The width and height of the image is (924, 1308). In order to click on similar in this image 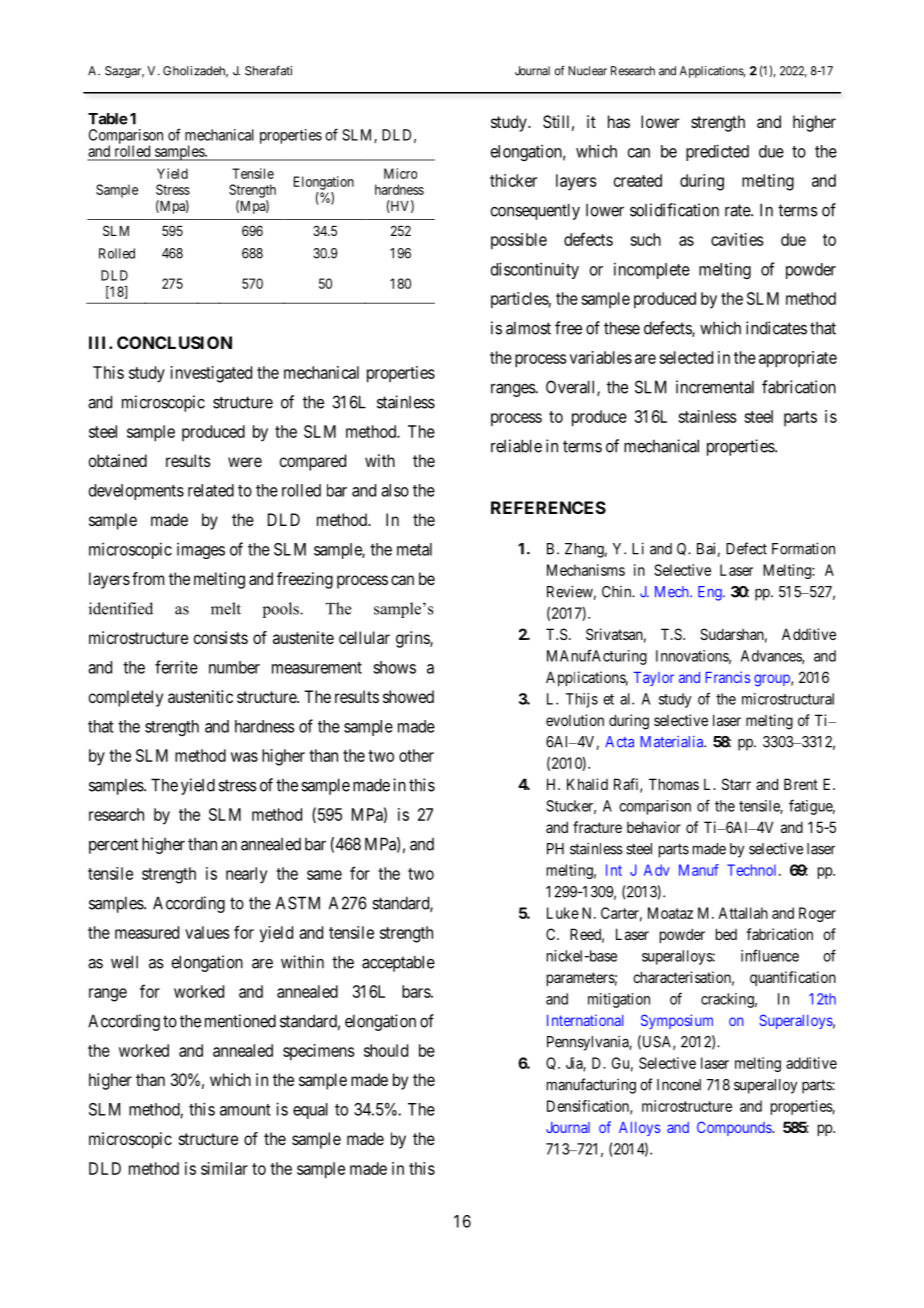, I will do `click(224, 1168)`.
